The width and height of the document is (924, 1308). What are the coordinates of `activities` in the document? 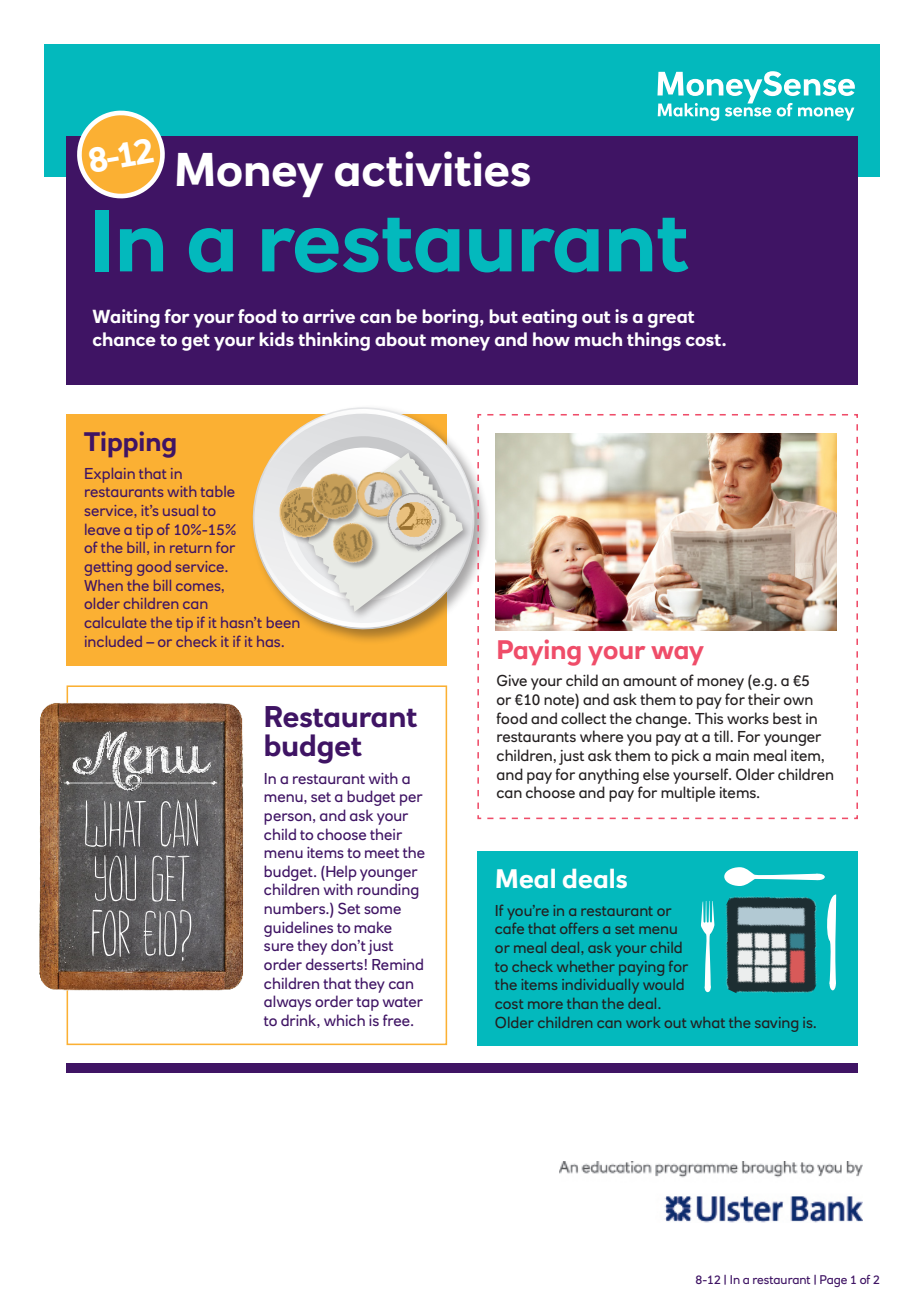 It's located at (432, 169).
